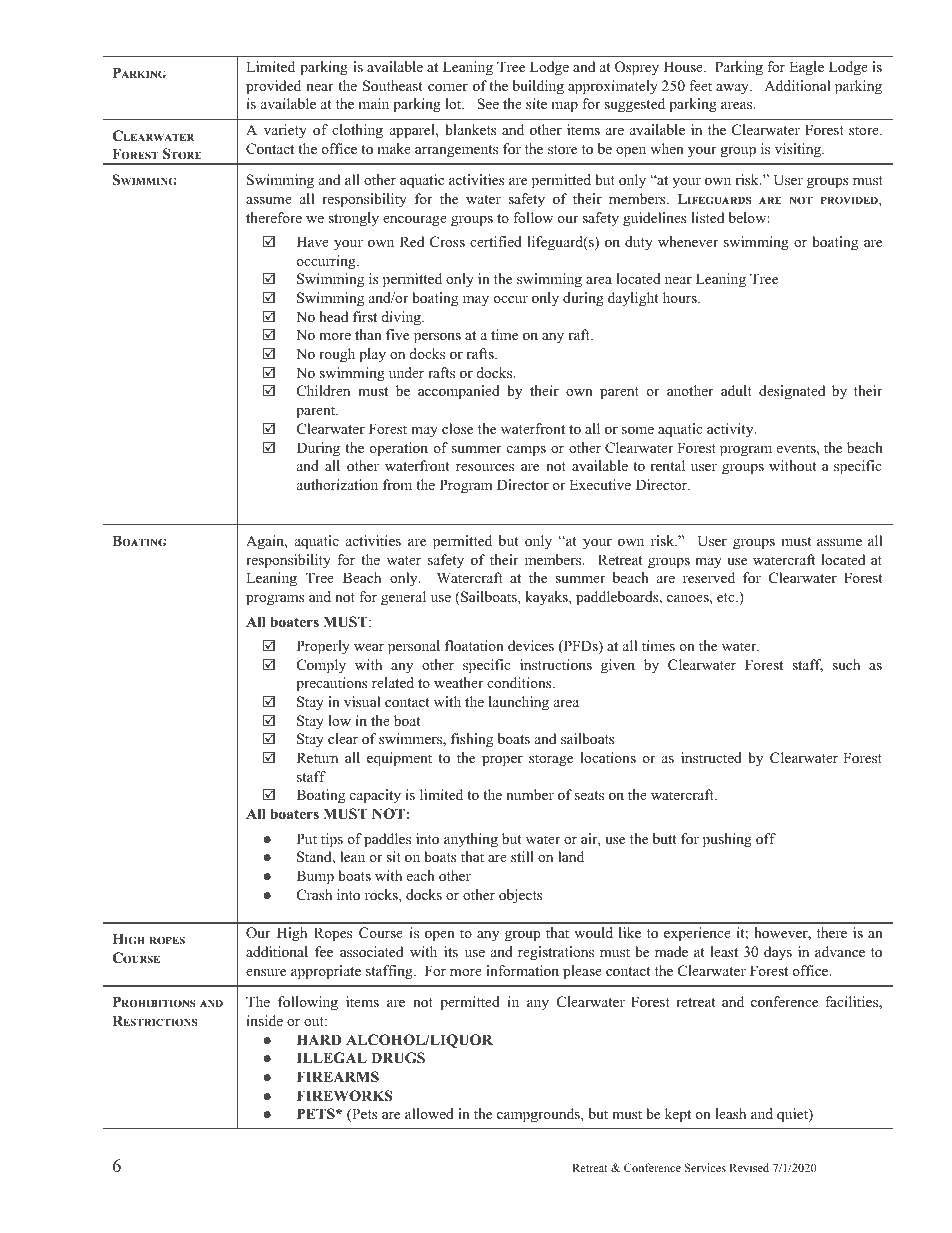 The width and height of the page is (952, 1233). What do you see at coordinates (564, 107) in the page?
I see `map` at bounding box center [564, 107].
